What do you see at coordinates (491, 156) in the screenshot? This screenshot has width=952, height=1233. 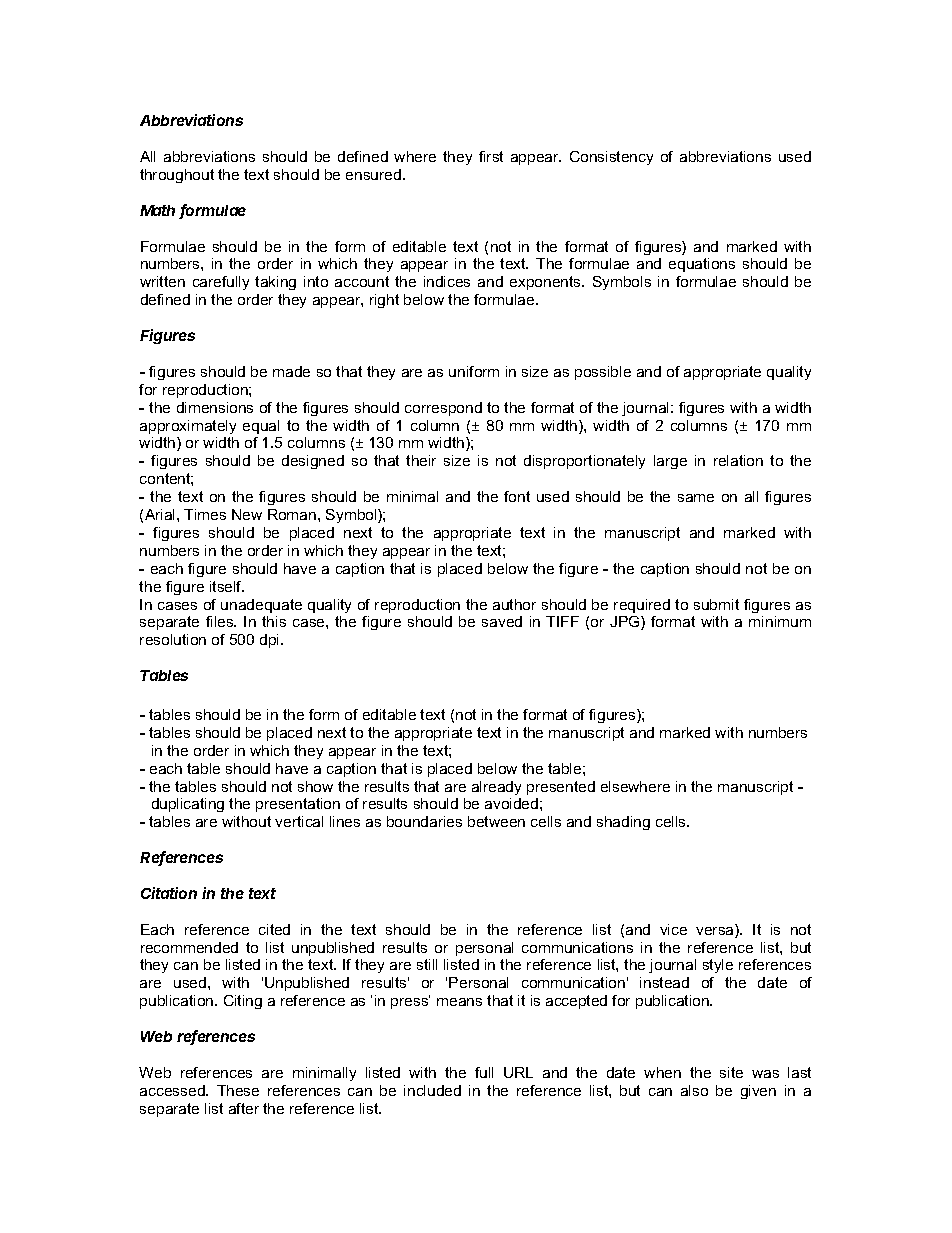 I see `first` at bounding box center [491, 156].
